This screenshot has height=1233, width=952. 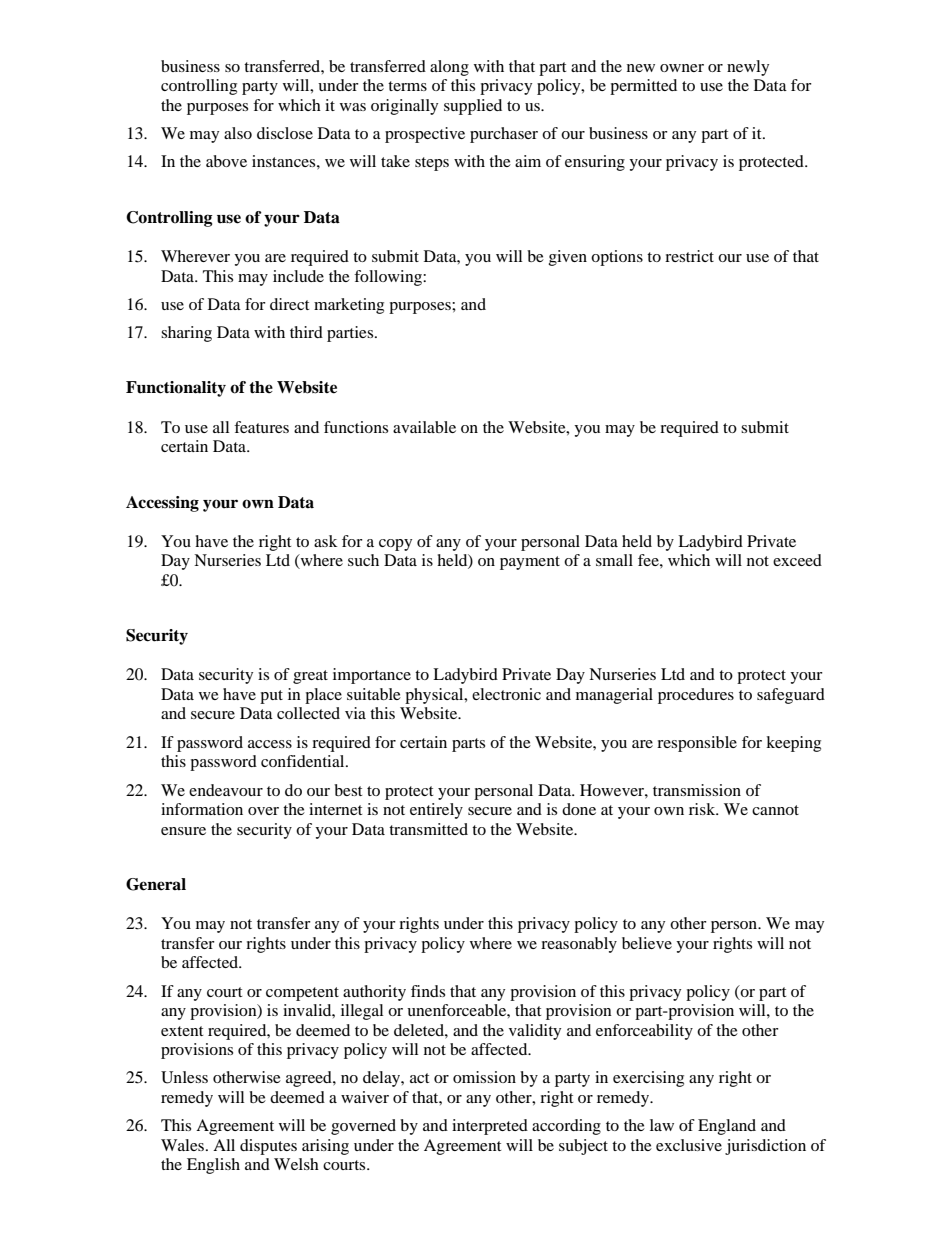 I want to click on great, so click(x=310, y=677).
